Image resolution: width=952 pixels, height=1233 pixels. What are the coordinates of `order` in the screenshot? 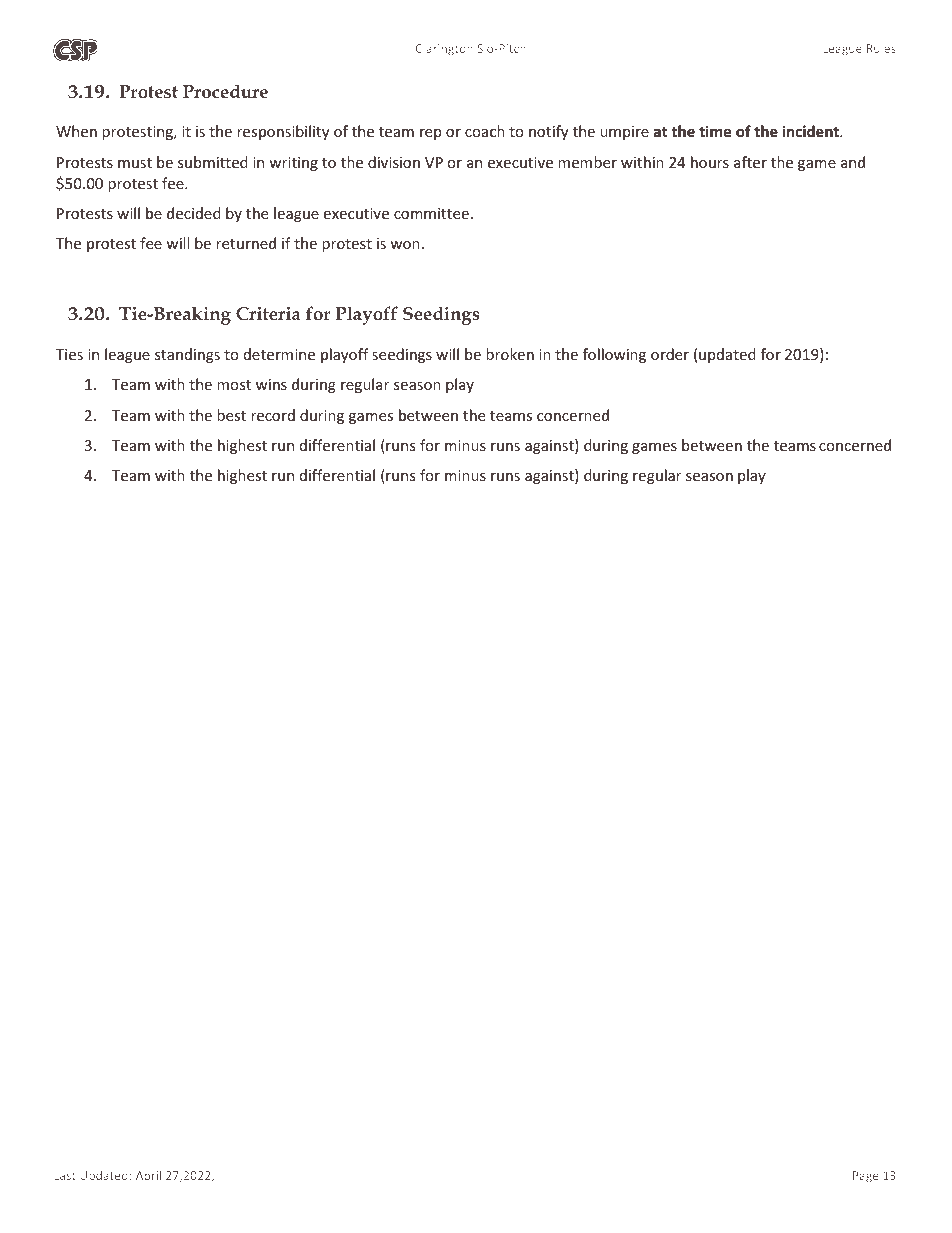 It's located at (670, 354).
